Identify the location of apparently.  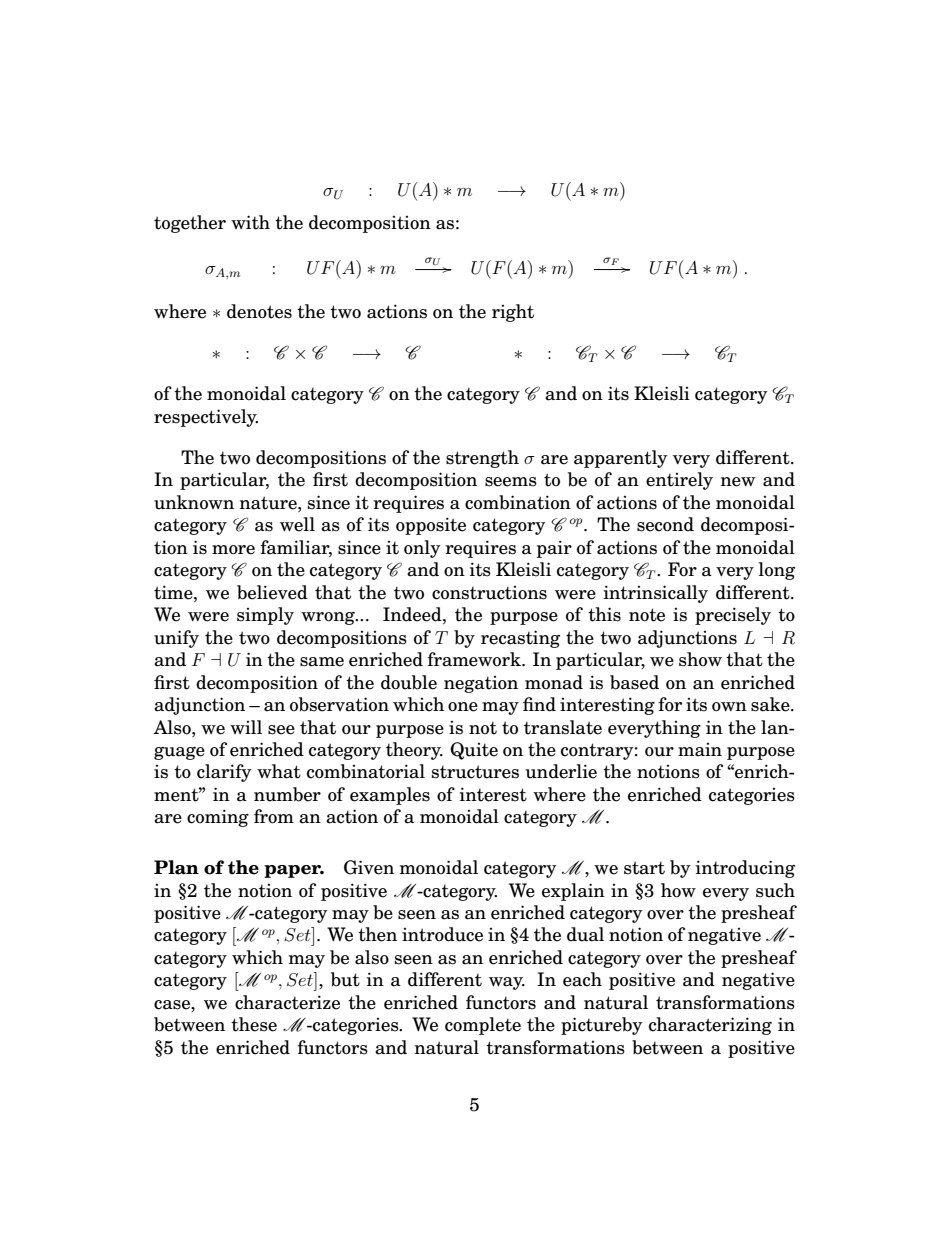
(621, 459).
